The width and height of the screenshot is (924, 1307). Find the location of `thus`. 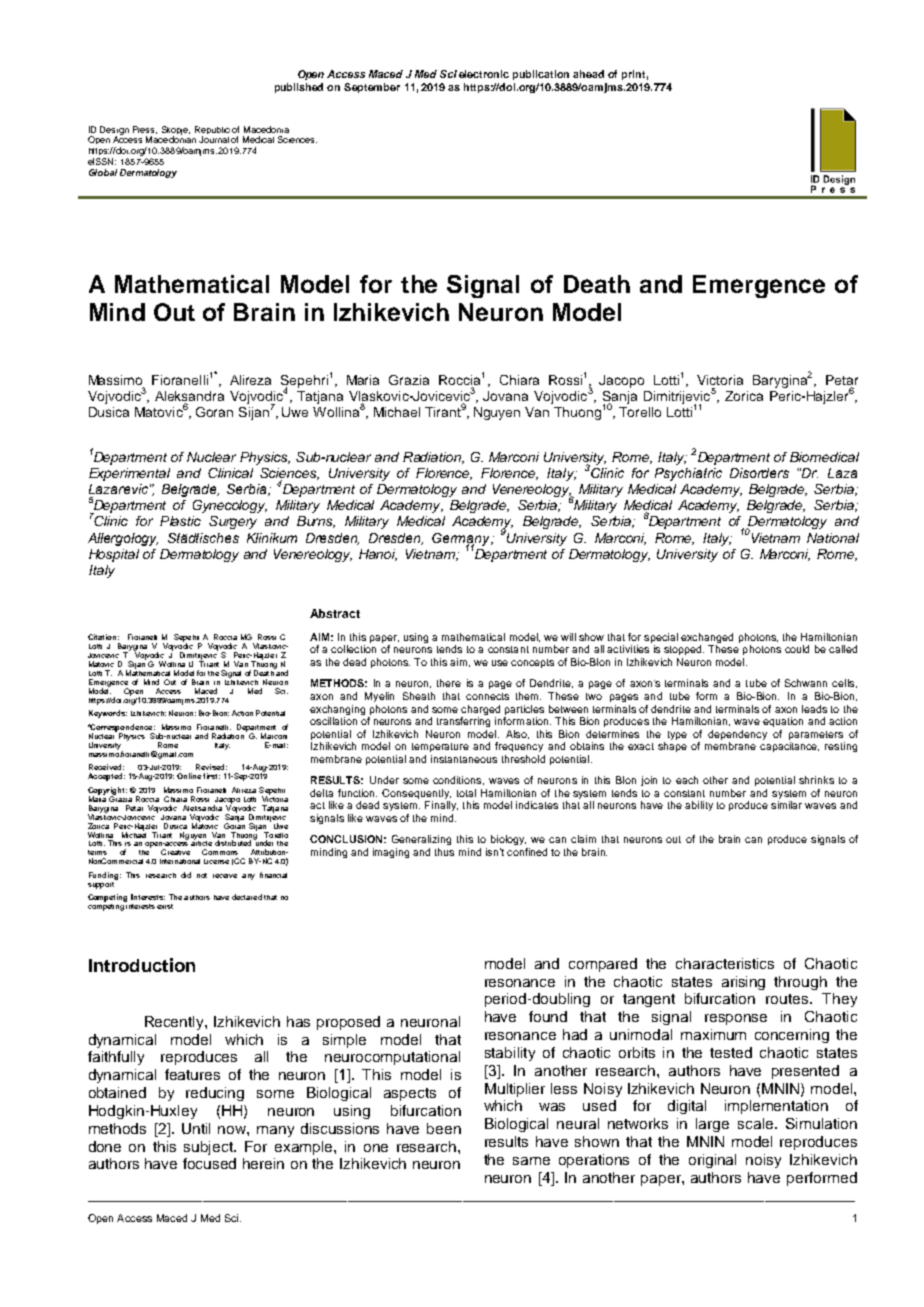

thus is located at coordinates (444, 852).
